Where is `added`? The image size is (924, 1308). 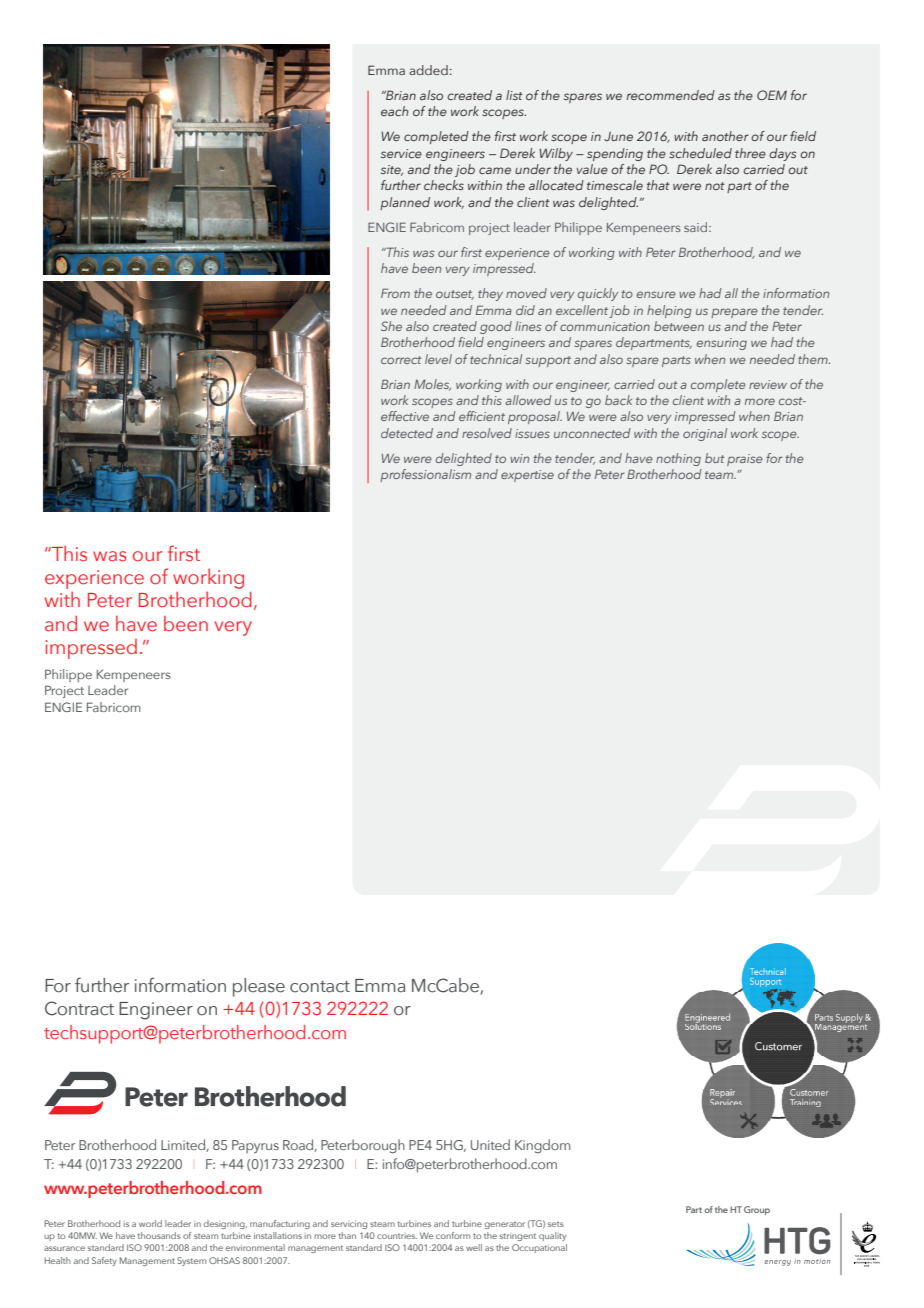
added is located at coordinates (428, 70).
